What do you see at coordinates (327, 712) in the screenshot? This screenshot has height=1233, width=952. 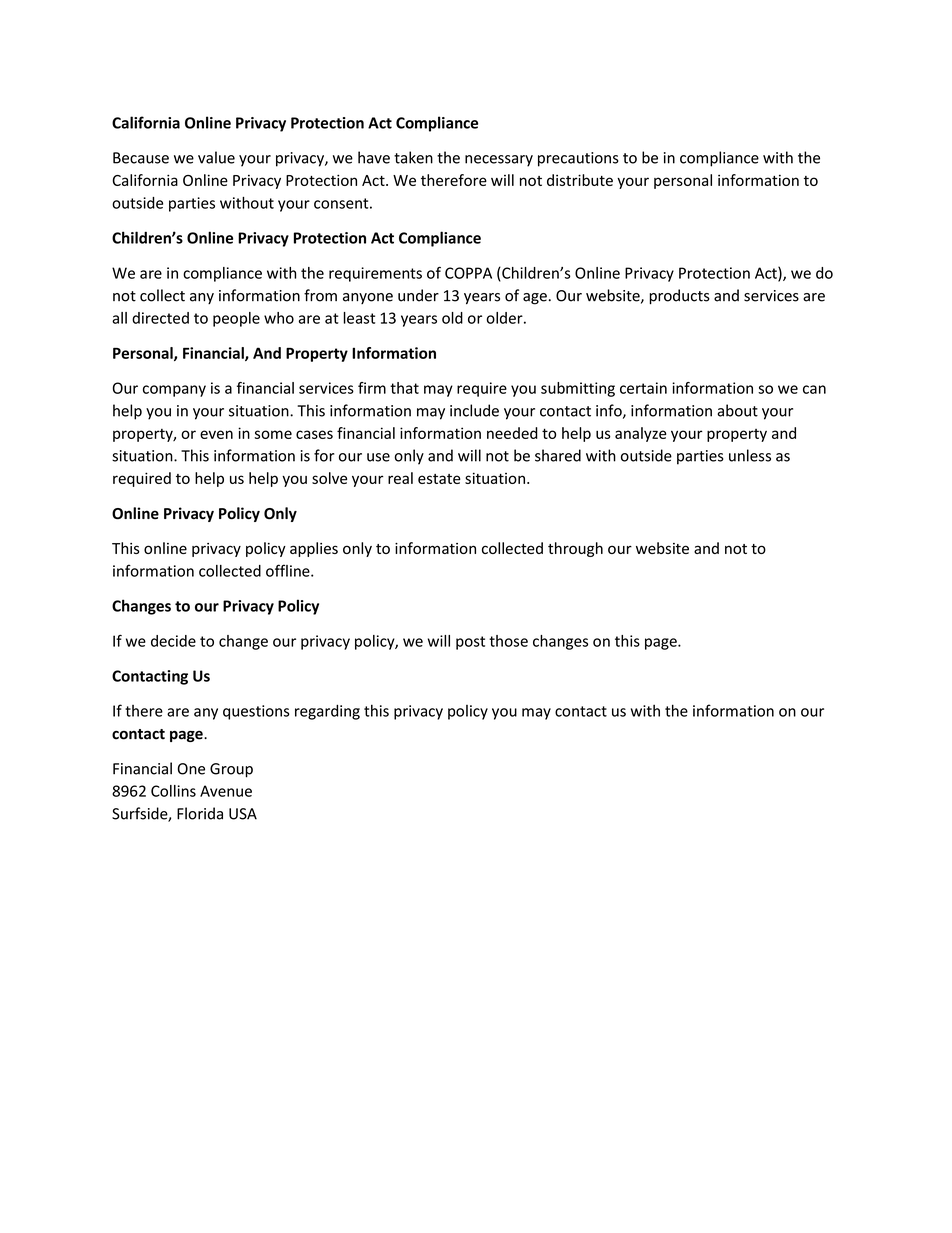 I see `regarding` at bounding box center [327, 712].
